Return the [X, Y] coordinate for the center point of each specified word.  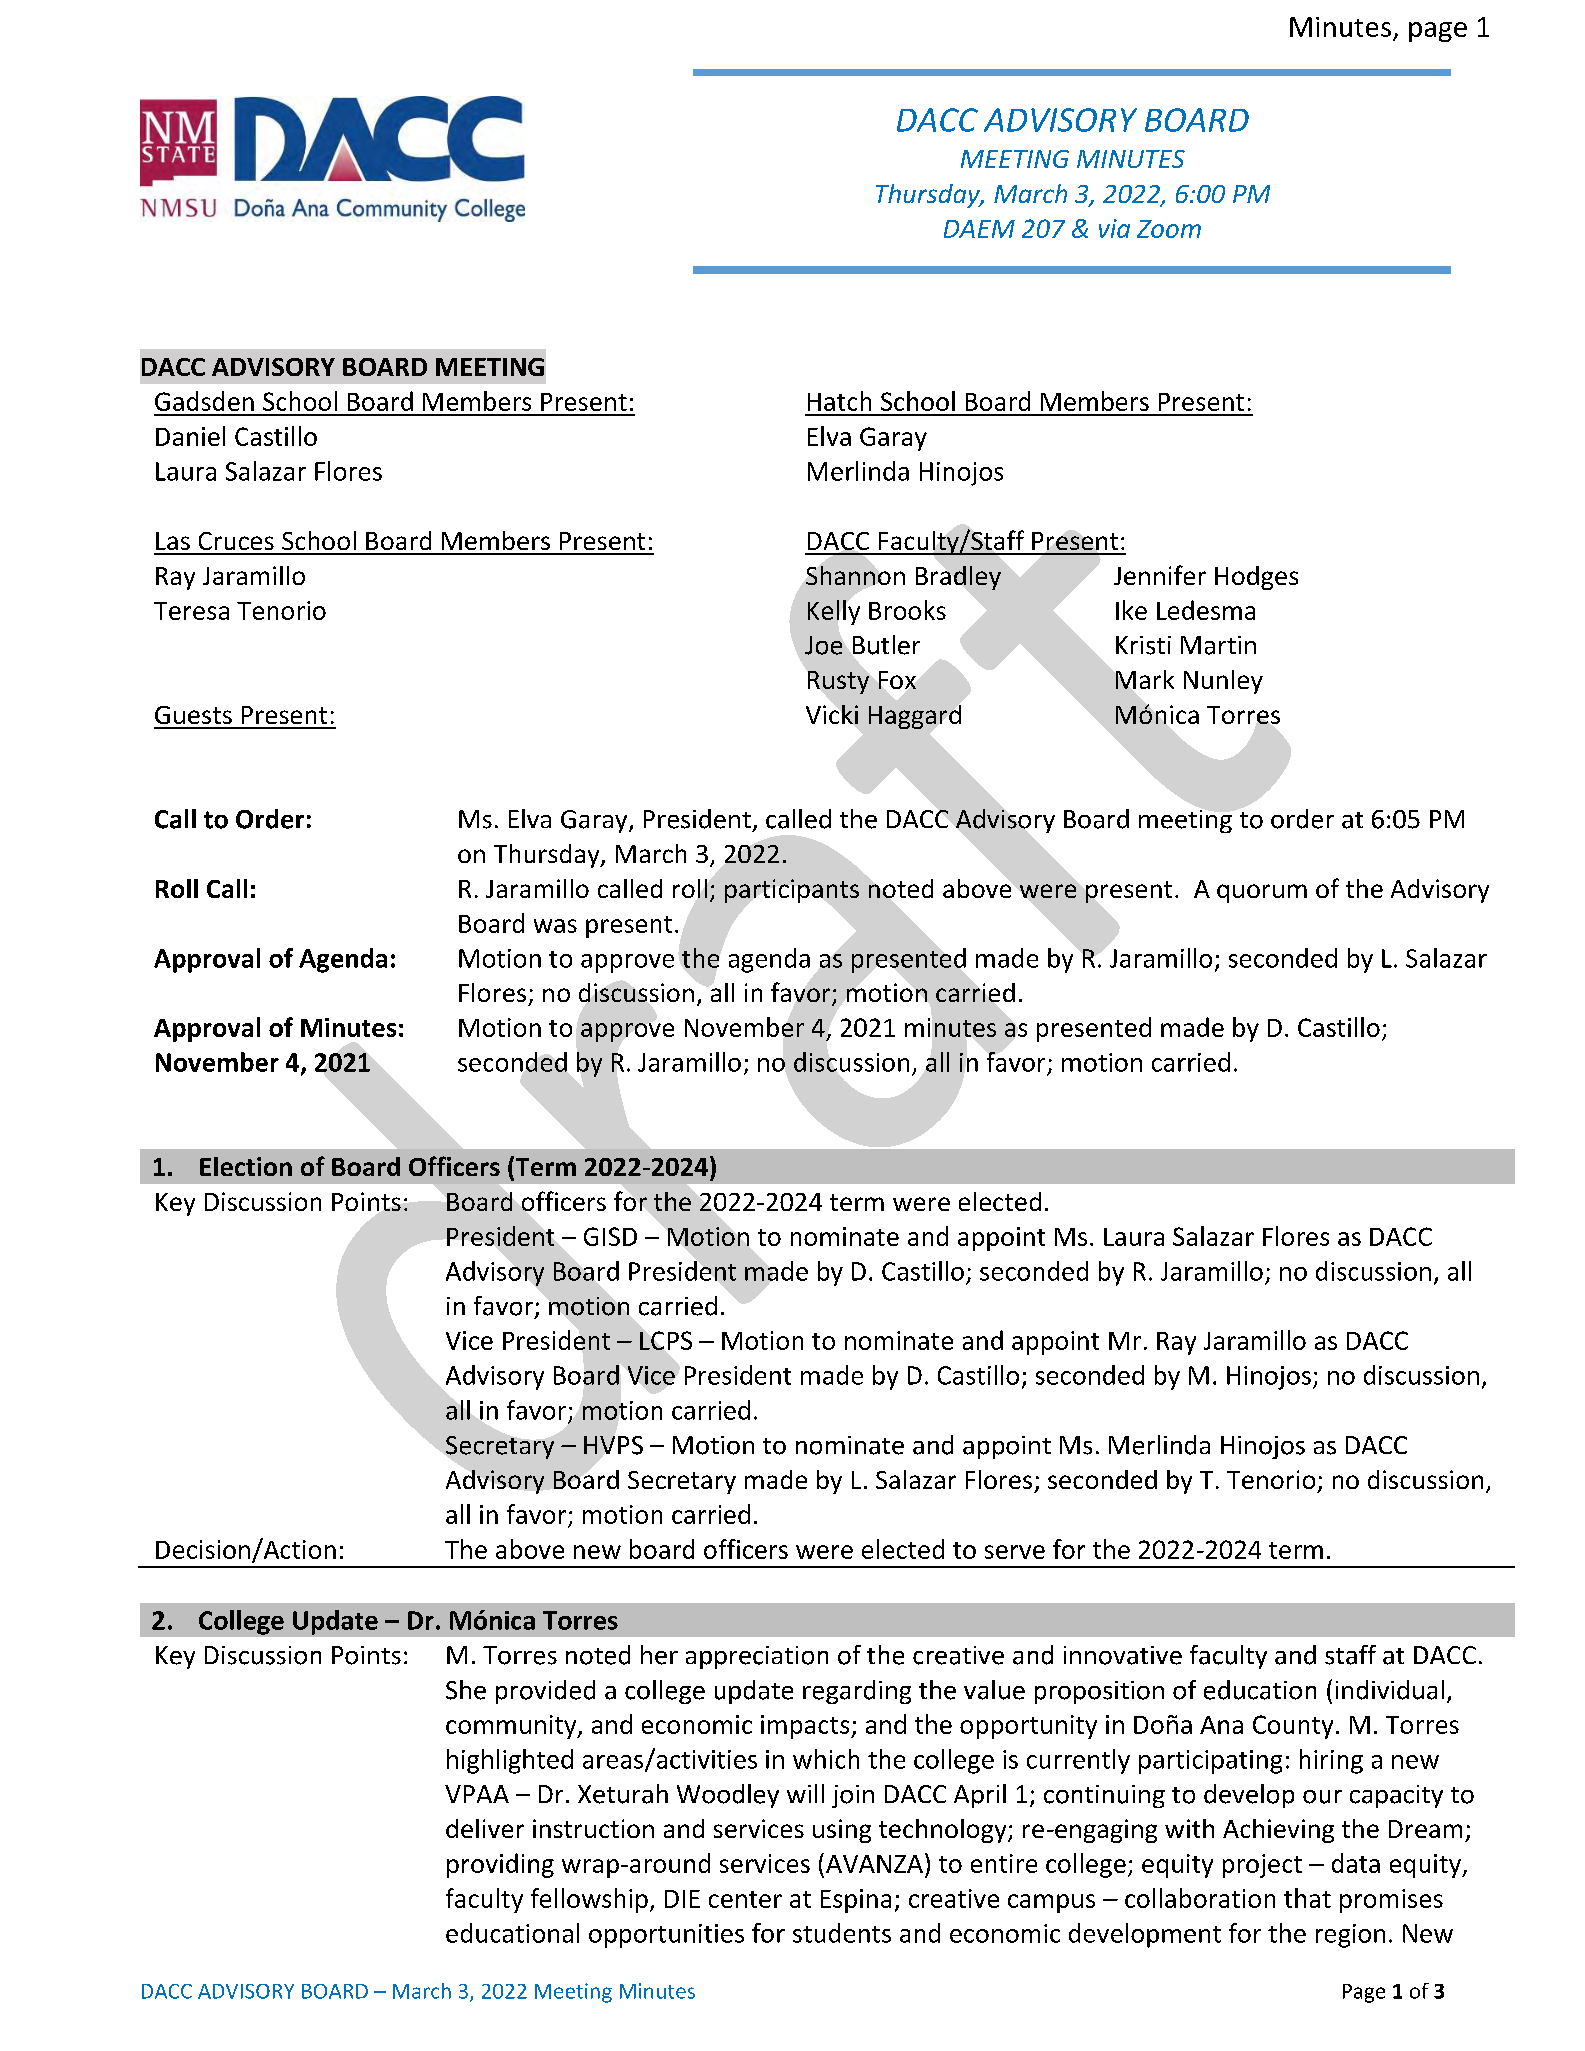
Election [246, 1166]
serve [1015, 1552]
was [555, 926]
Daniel [190, 436]
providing [500, 1865]
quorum [1262, 893]
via [1114, 228]
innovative [1123, 1655]
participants [792, 891]
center [745, 1899]
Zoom [1169, 229]
